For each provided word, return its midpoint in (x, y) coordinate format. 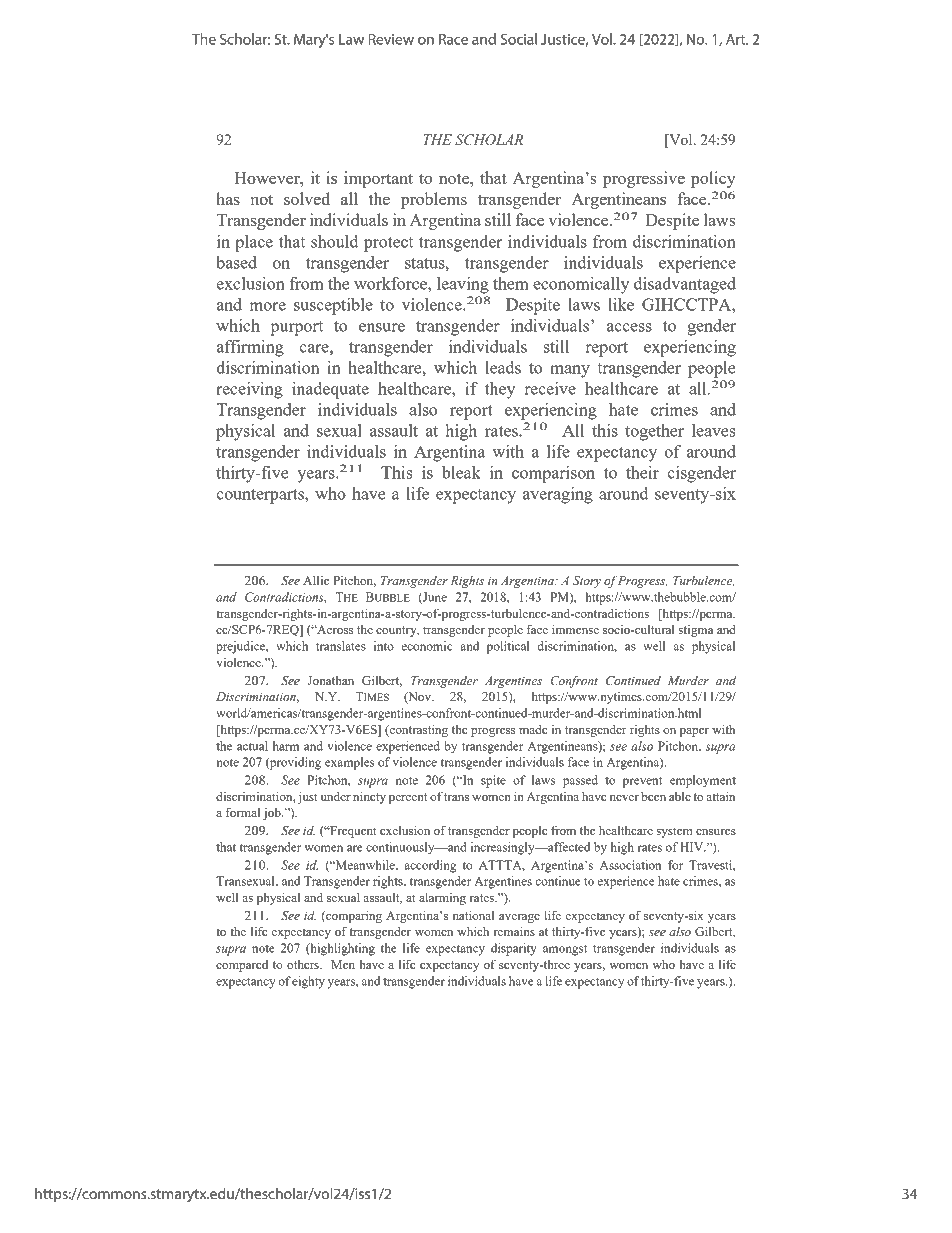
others (304, 964)
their (642, 472)
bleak (461, 472)
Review (391, 39)
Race (453, 39)
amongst (565, 950)
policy (713, 179)
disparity (514, 949)
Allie (316, 580)
